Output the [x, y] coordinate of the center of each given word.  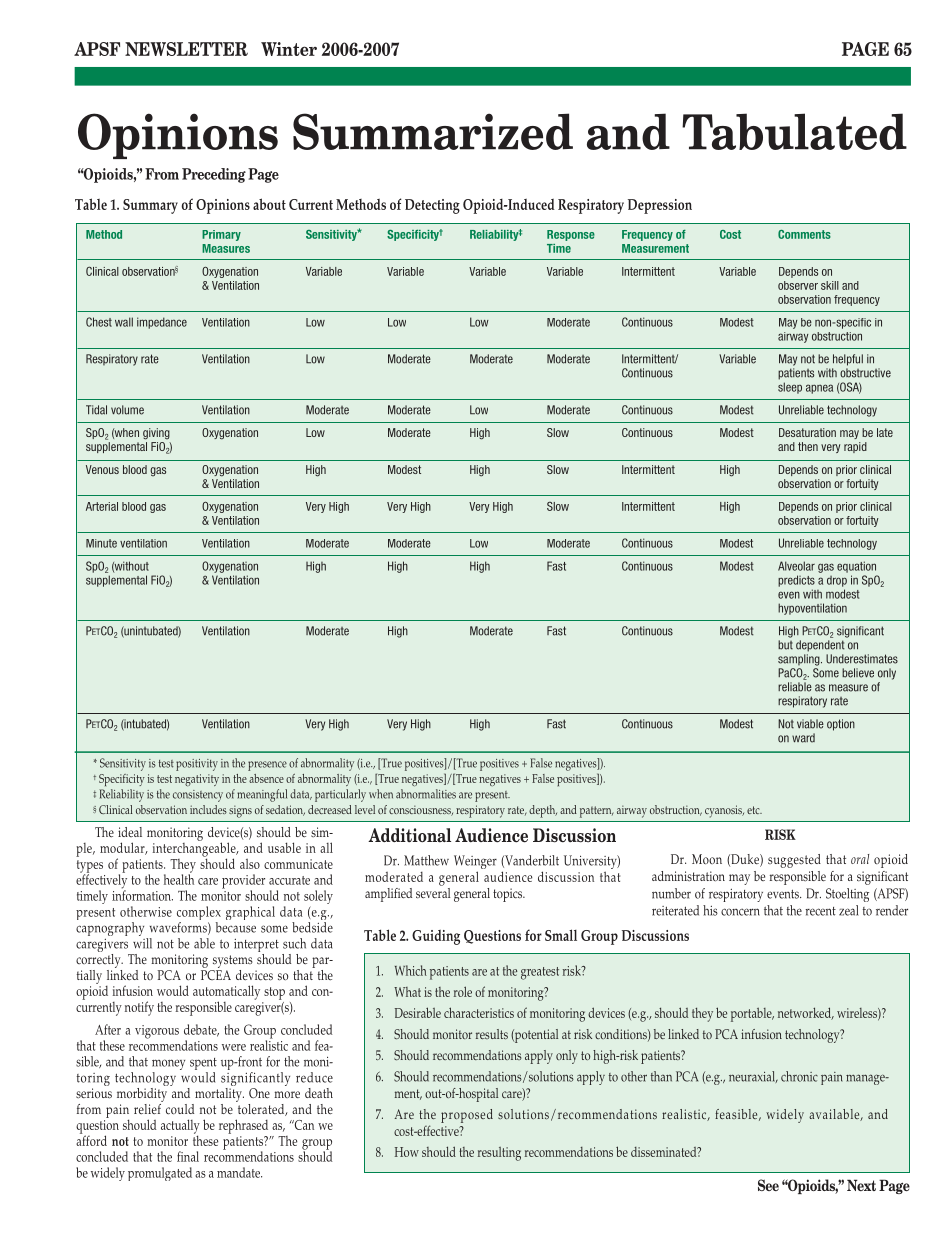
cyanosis [724, 811]
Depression [660, 206]
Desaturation [807, 432]
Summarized [433, 131]
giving [156, 434]
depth [543, 811]
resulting [499, 1154]
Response [571, 235]
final [188, 1156]
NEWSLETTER [186, 49]
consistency [198, 796]
